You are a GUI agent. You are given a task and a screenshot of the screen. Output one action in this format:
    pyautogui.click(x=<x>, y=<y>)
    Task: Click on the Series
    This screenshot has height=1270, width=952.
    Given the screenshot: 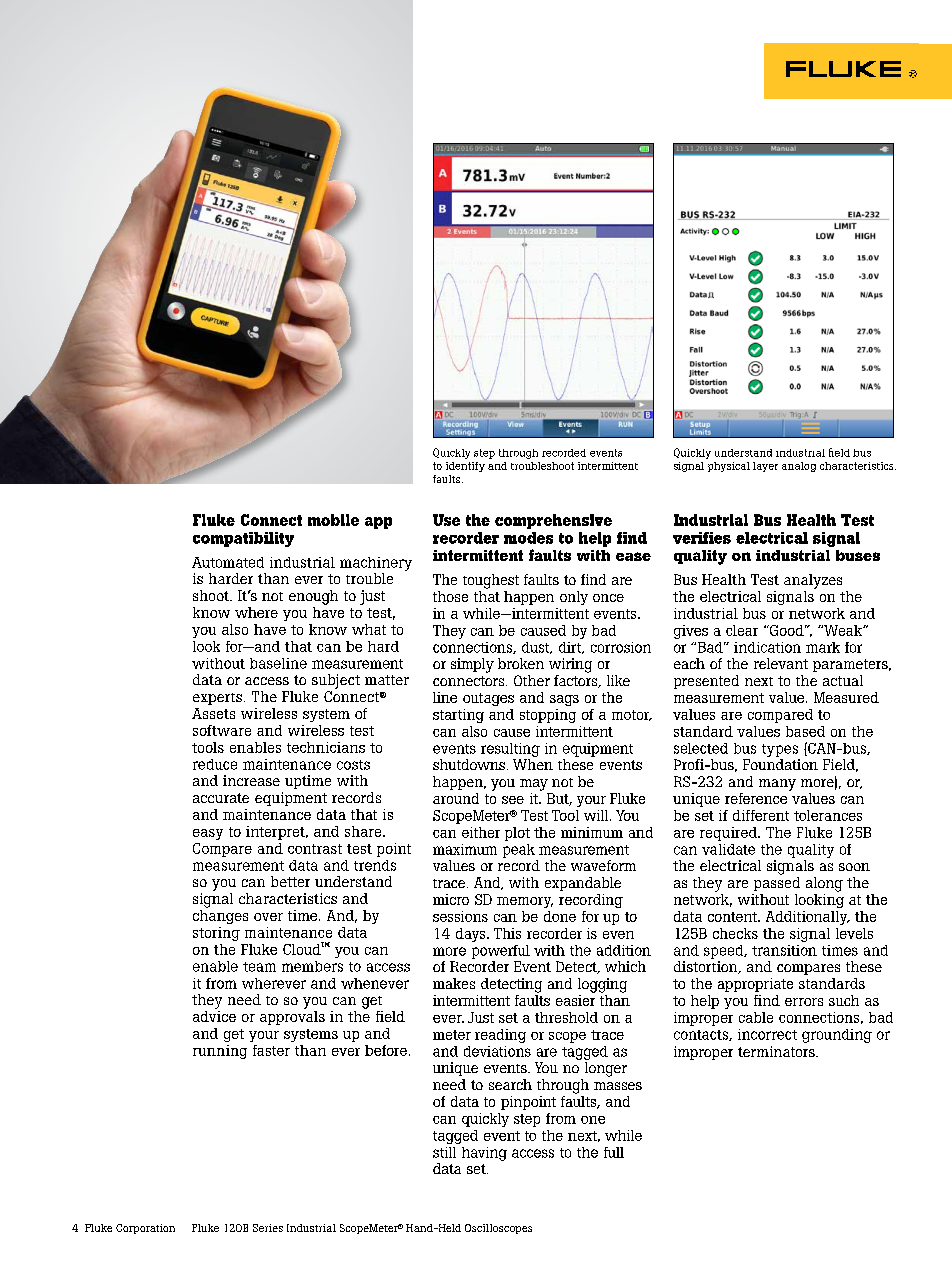 What is the action you would take?
    pyautogui.click(x=268, y=1228)
